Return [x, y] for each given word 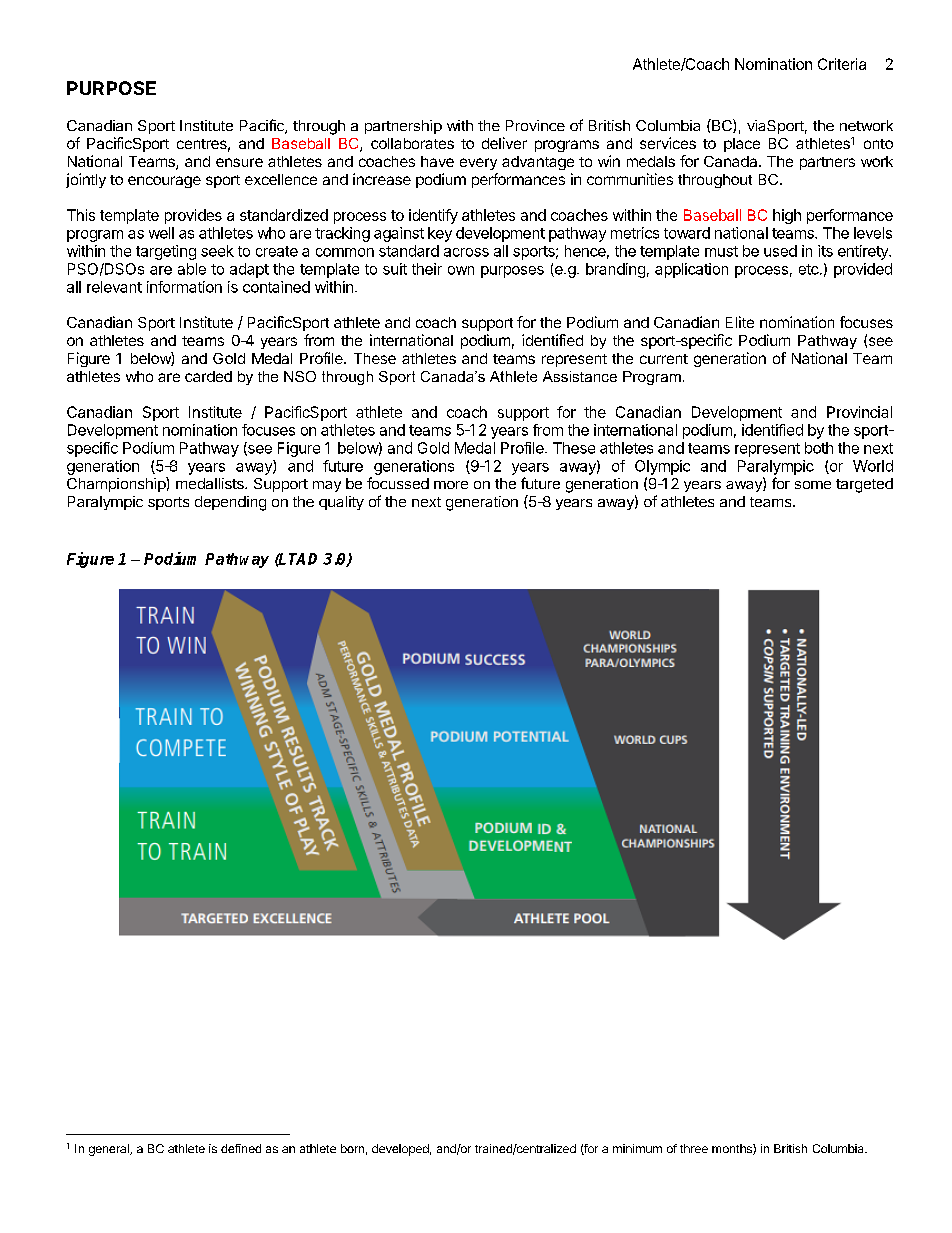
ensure [239, 162]
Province [535, 125]
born [352, 1148]
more [451, 485]
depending [230, 503]
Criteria [842, 64]
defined [241, 1148]
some [813, 485]
